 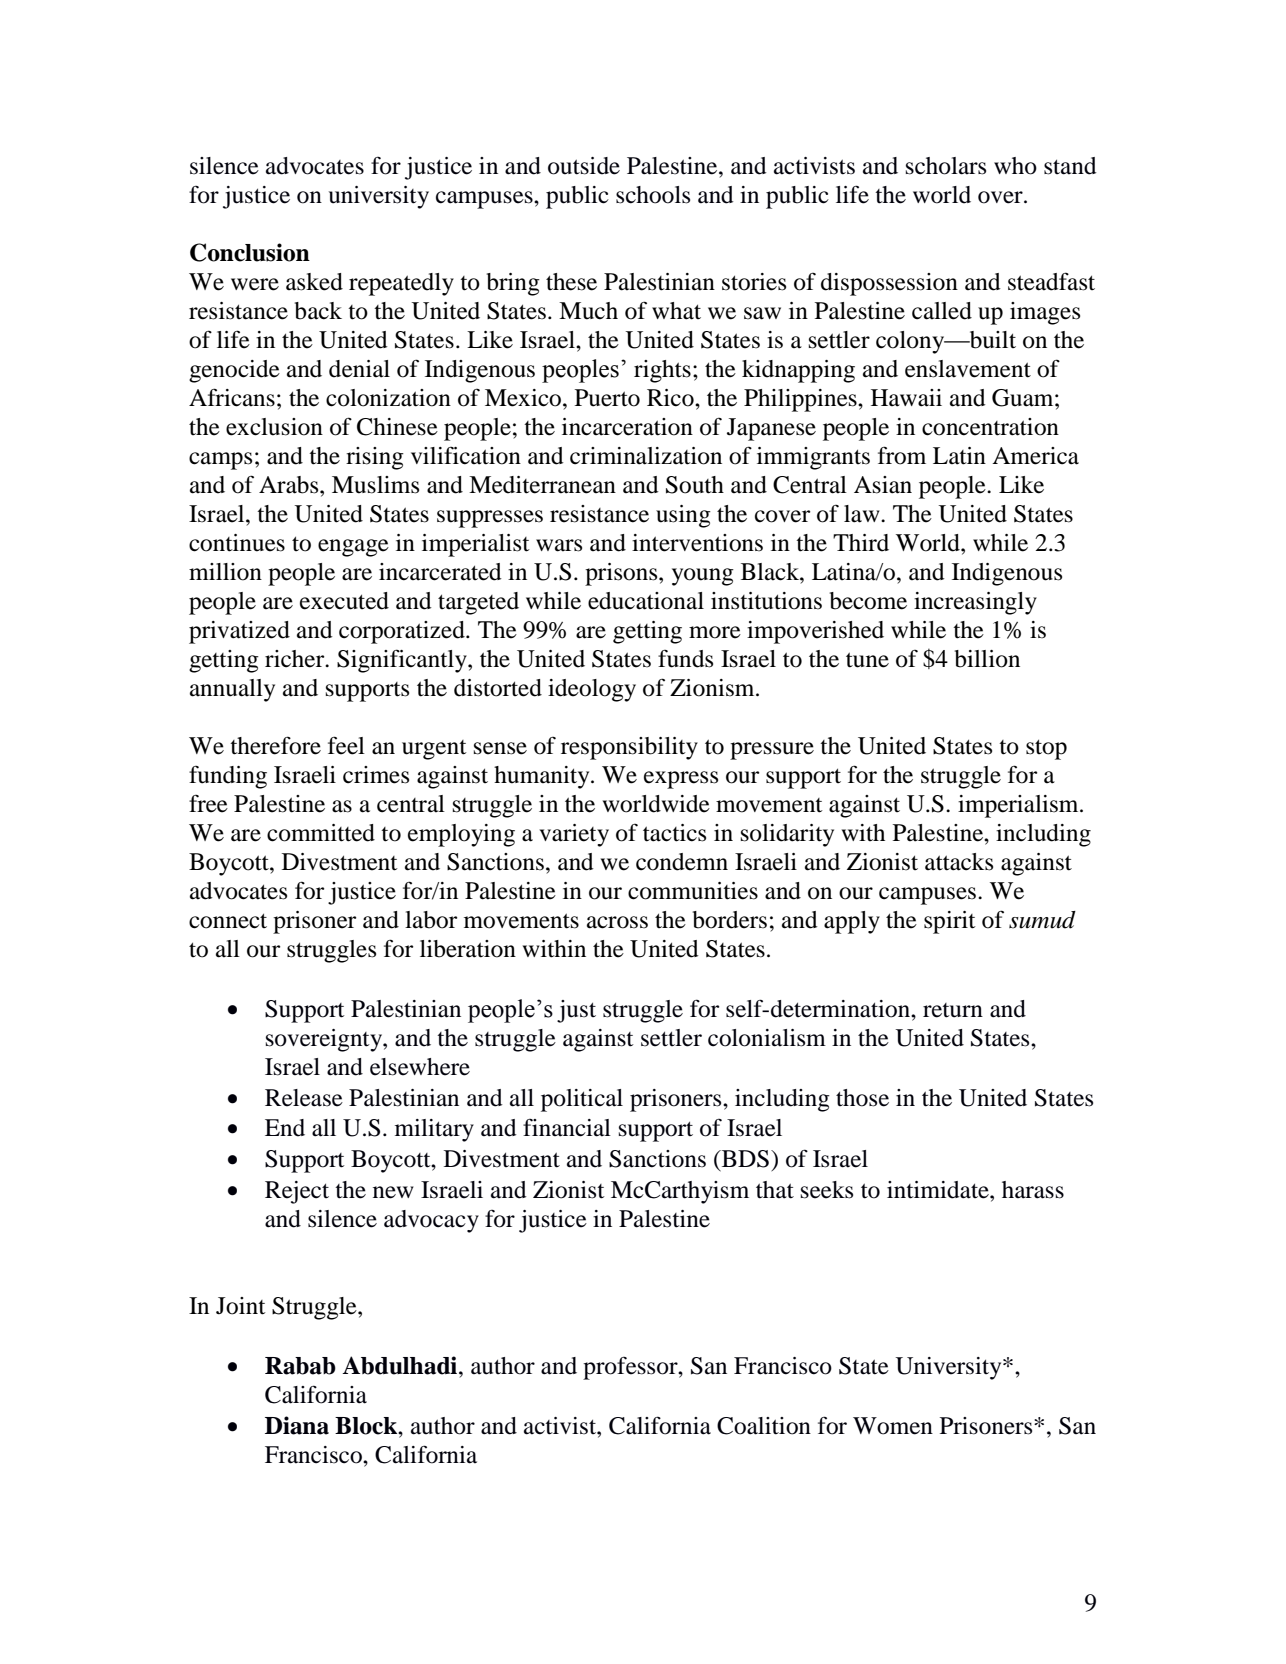 I want to click on committed, so click(x=321, y=833).
